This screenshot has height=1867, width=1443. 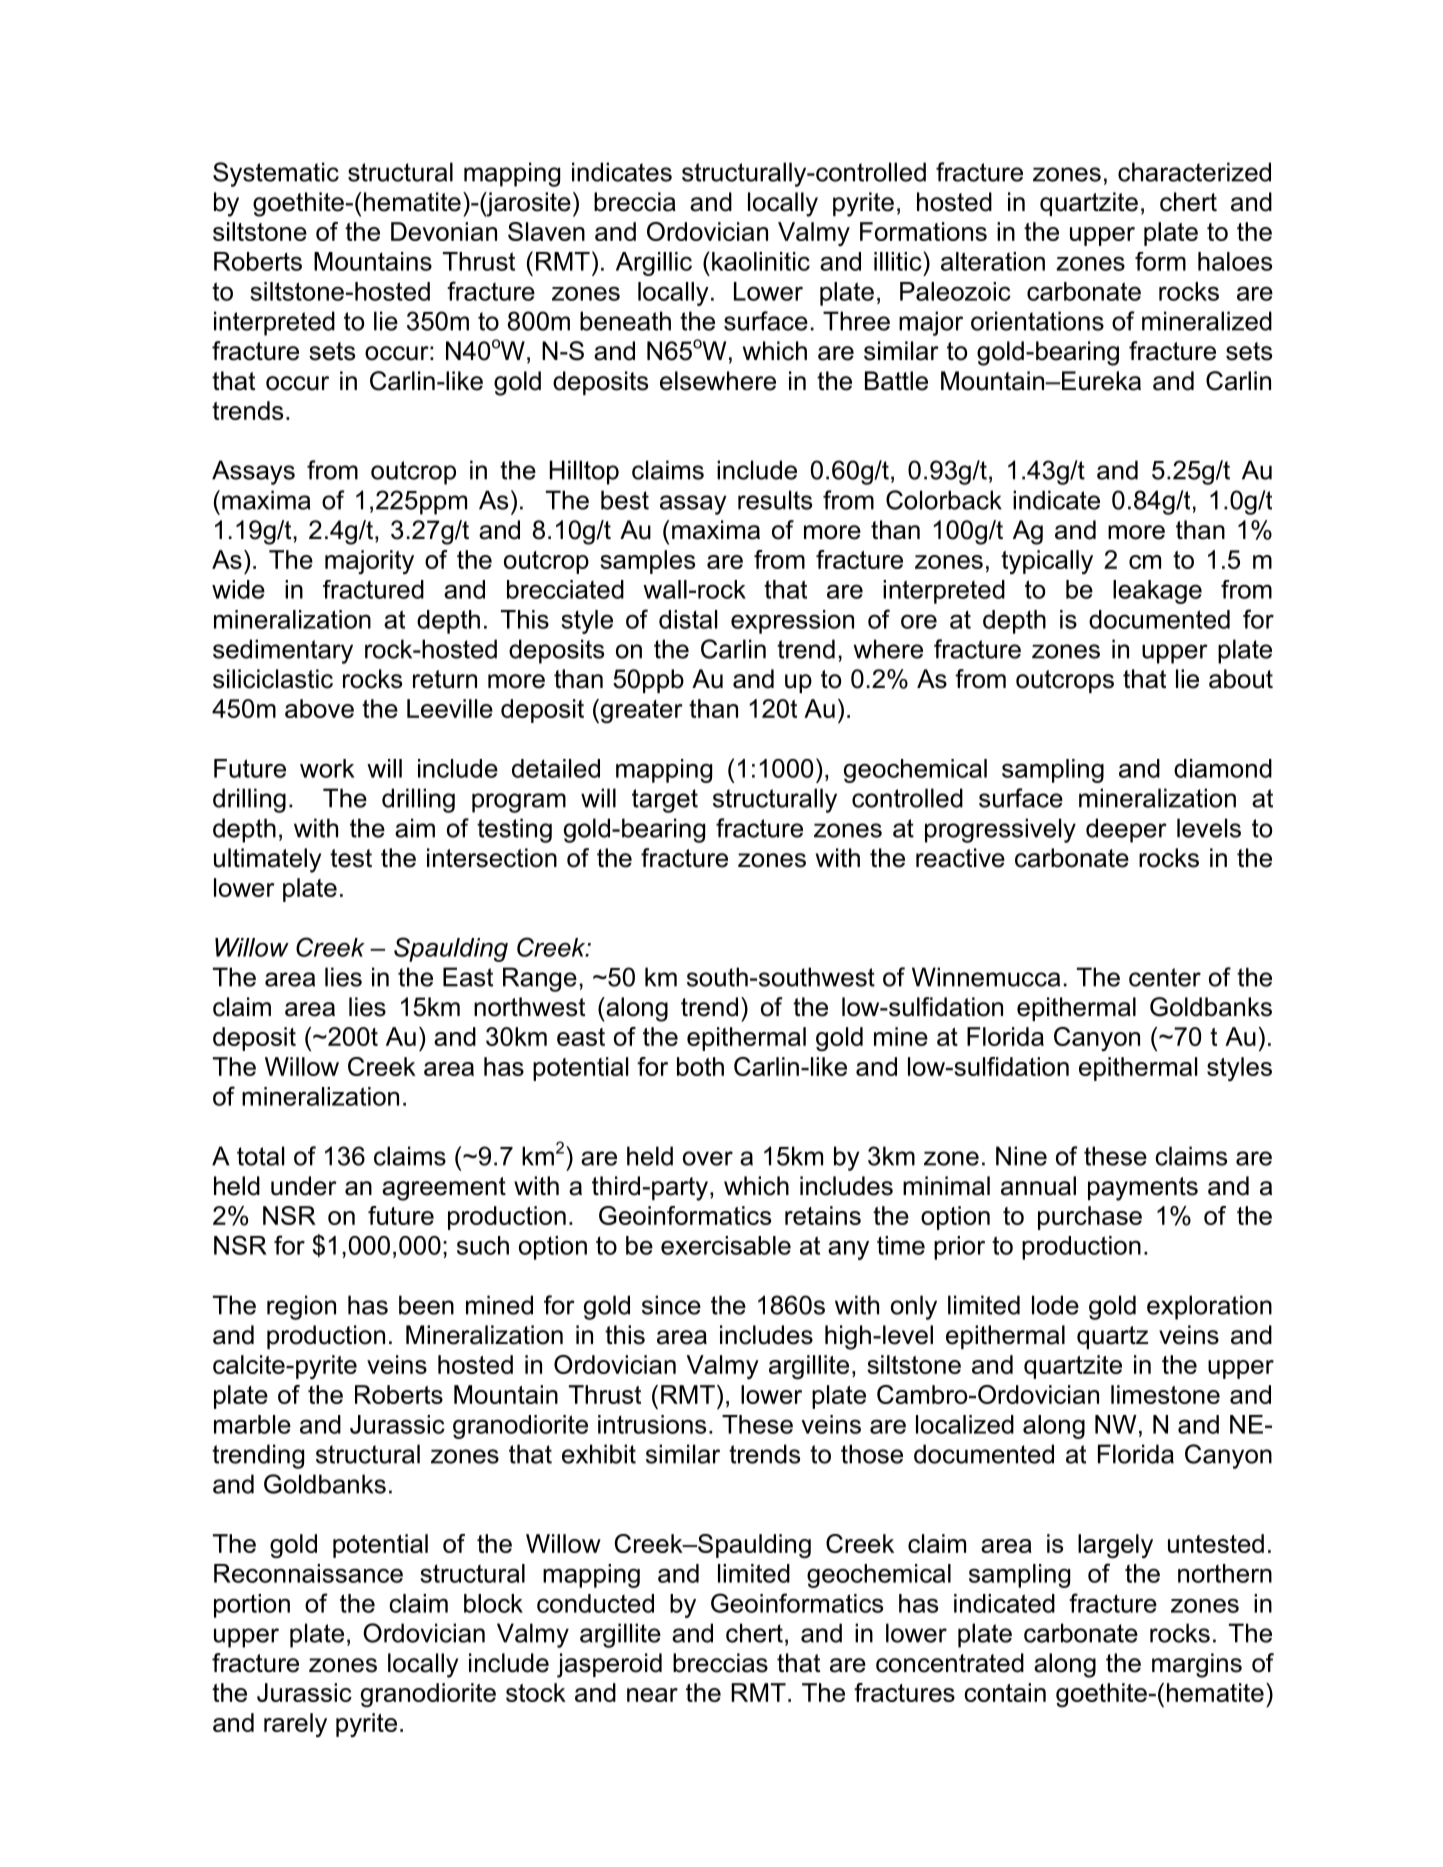 What do you see at coordinates (652, 1424) in the screenshot?
I see `intrusions` at bounding box center [652, 1424].
